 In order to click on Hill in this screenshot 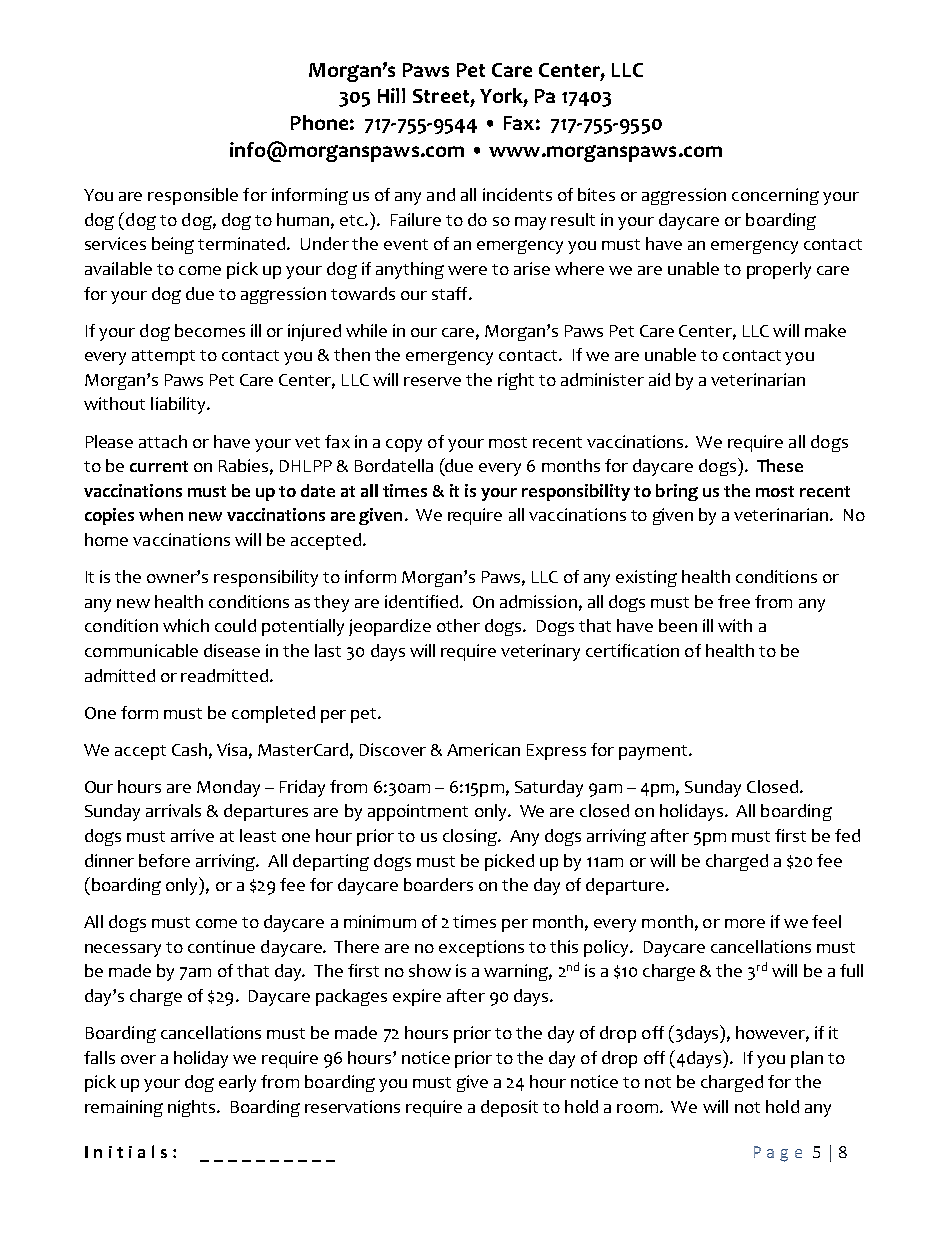, I will do `click(391, 95)`.
